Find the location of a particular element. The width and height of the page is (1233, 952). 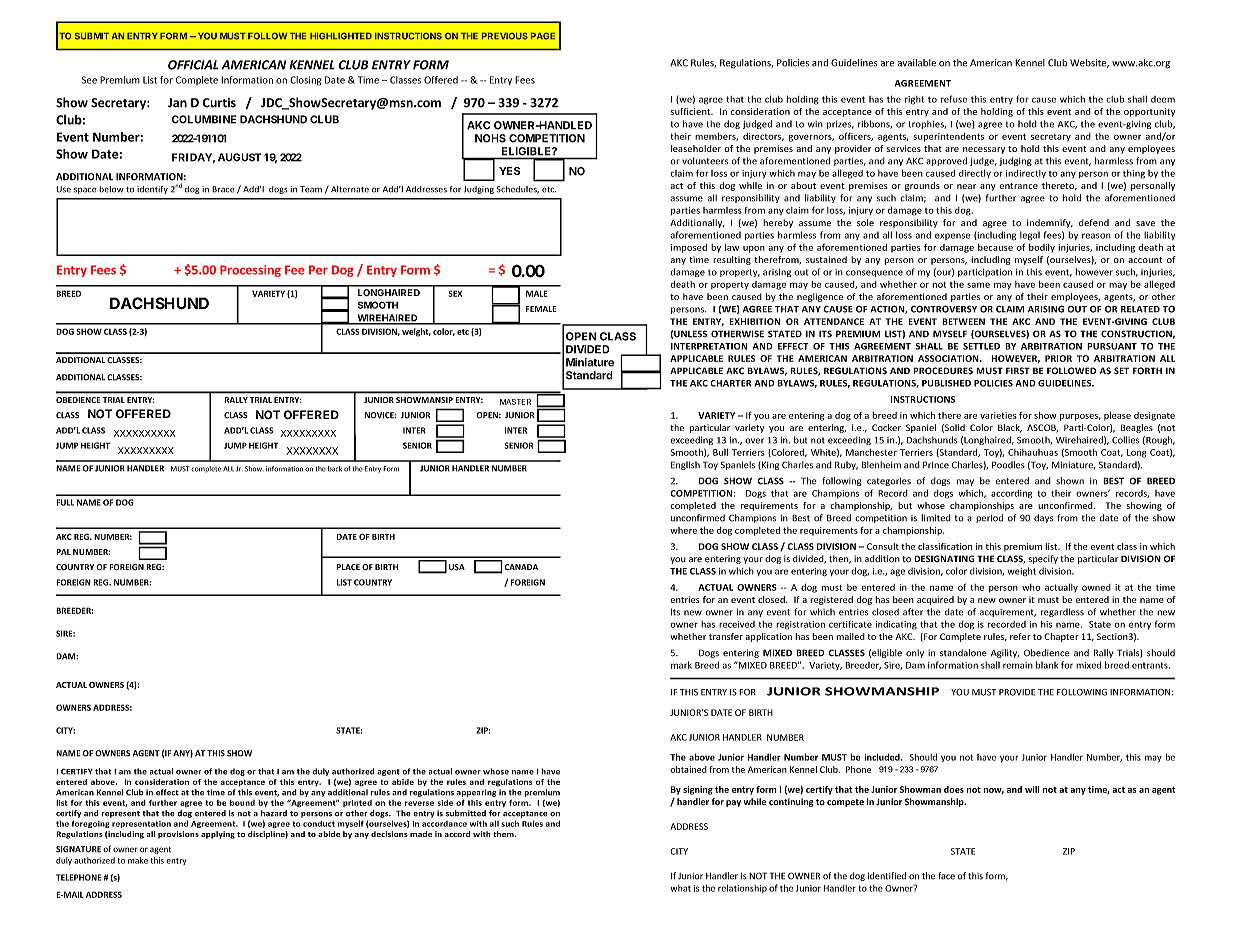

acquirement is located at coordinates (1008, 613).
